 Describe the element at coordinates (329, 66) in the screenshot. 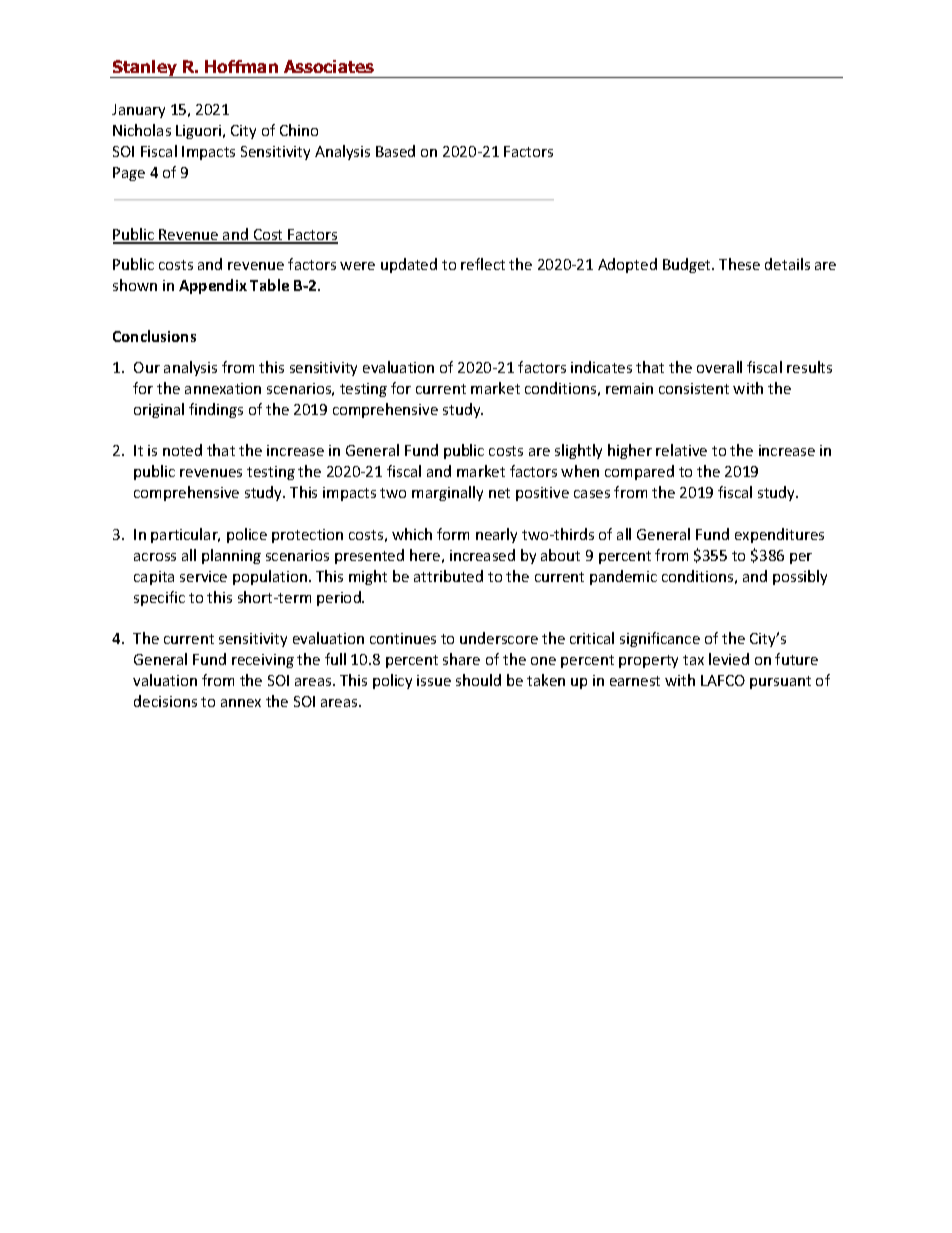

I see `Associates` at that location.
